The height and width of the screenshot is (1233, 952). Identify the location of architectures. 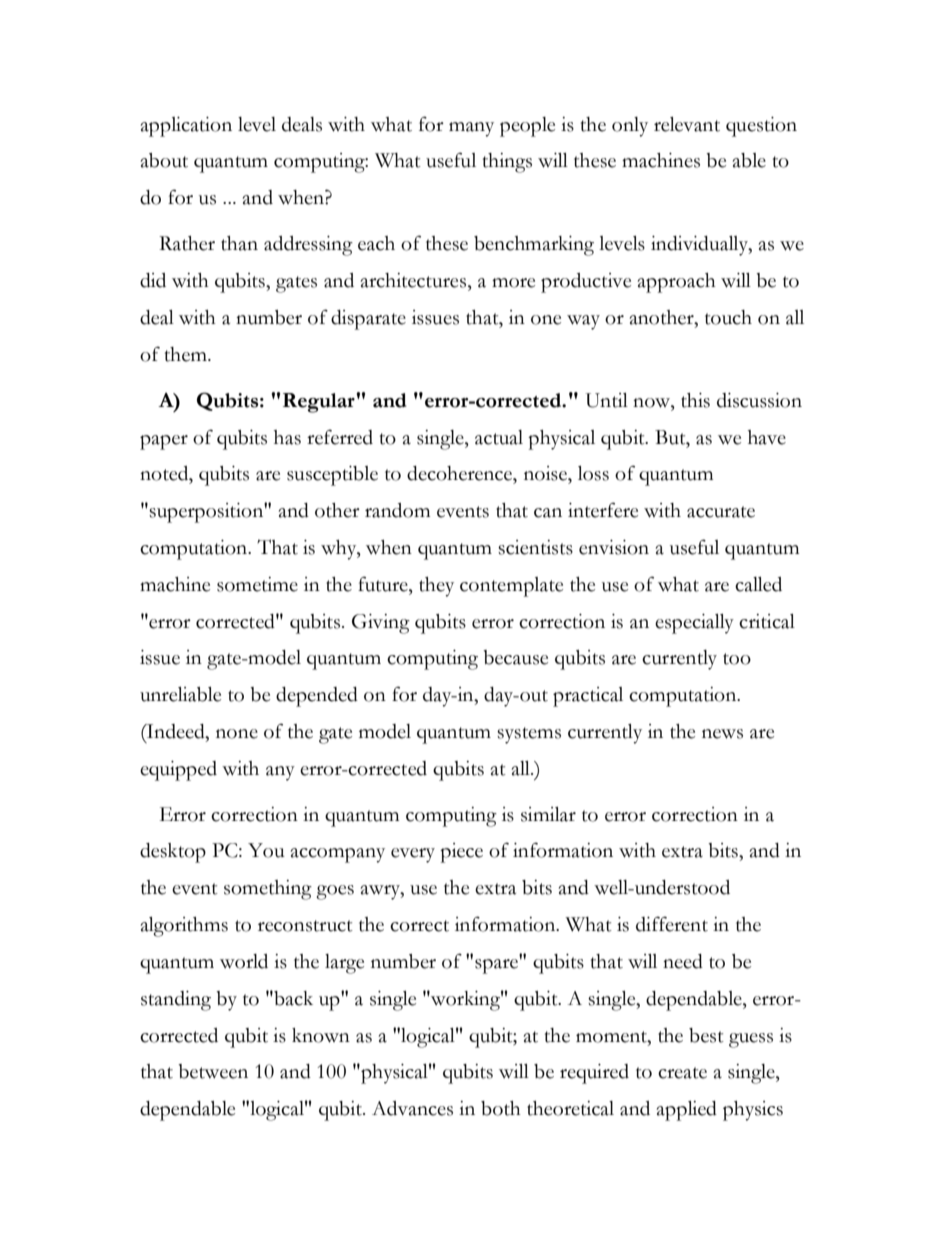
(415, 280).
